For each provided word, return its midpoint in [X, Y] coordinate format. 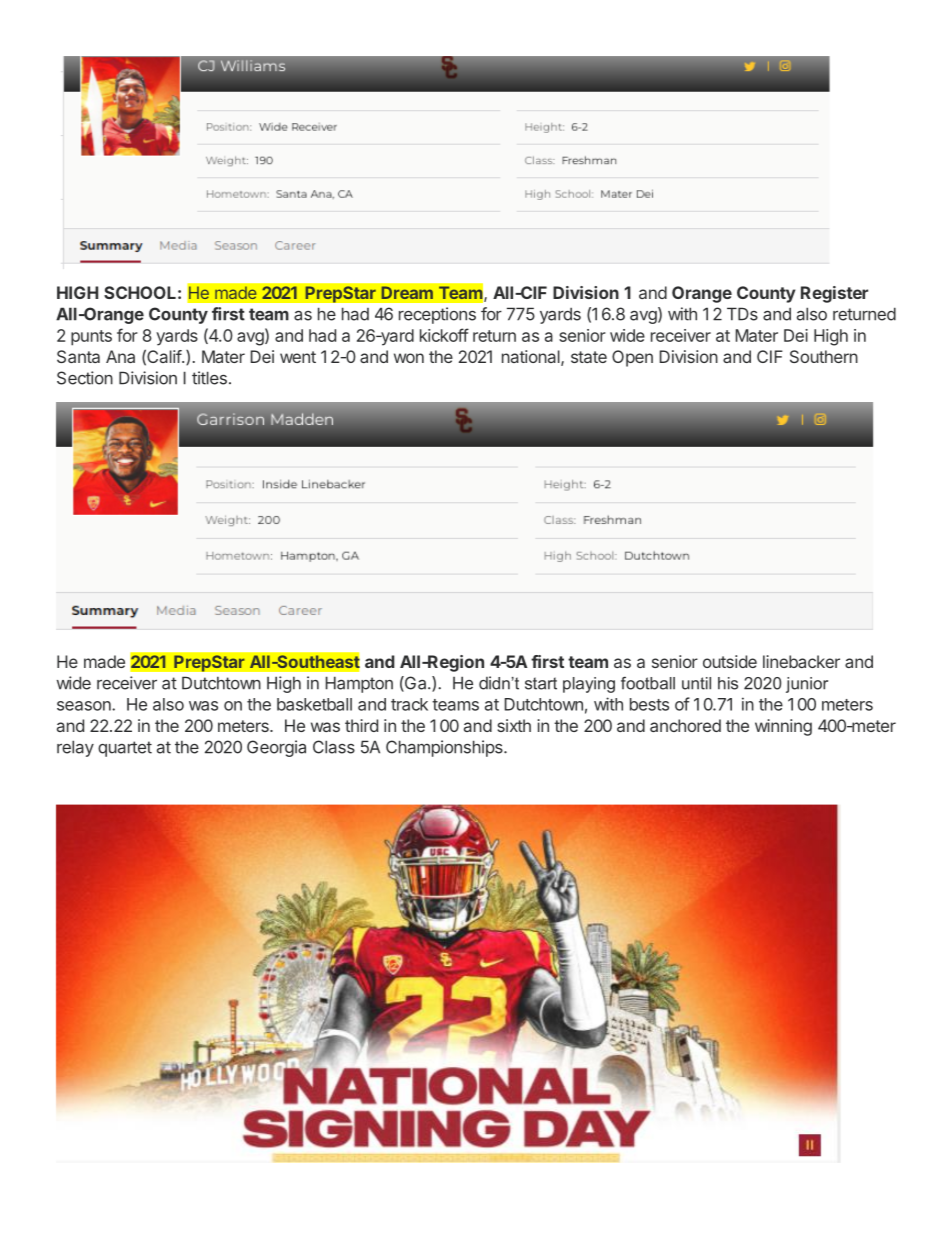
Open [632, 358]
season [85, 706]
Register [834, 294]
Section [85, 378]
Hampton [359, 684]
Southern [824, 356]
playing [589, 685]
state [589, 357]
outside [730, 661]
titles [209, 378]
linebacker [801, 661]
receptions [437, 315]
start [541, 683]
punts [91, 338]
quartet [125, 749]
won [409, 358]
